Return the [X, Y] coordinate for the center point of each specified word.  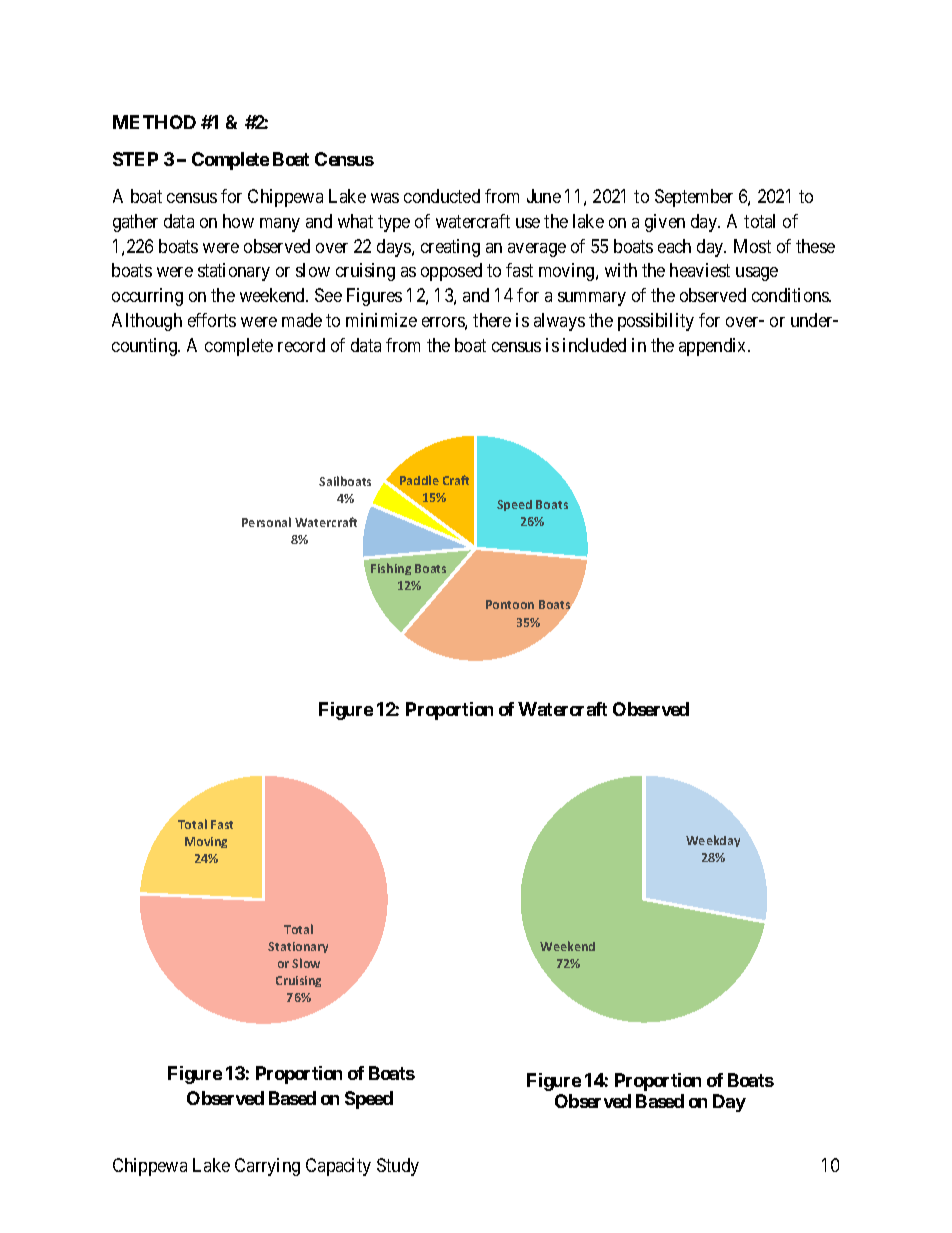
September [694, 198]
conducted [442, 196]
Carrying [267, 1167]
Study [398, 1167]
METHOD [154, 122]
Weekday [713, 841]
